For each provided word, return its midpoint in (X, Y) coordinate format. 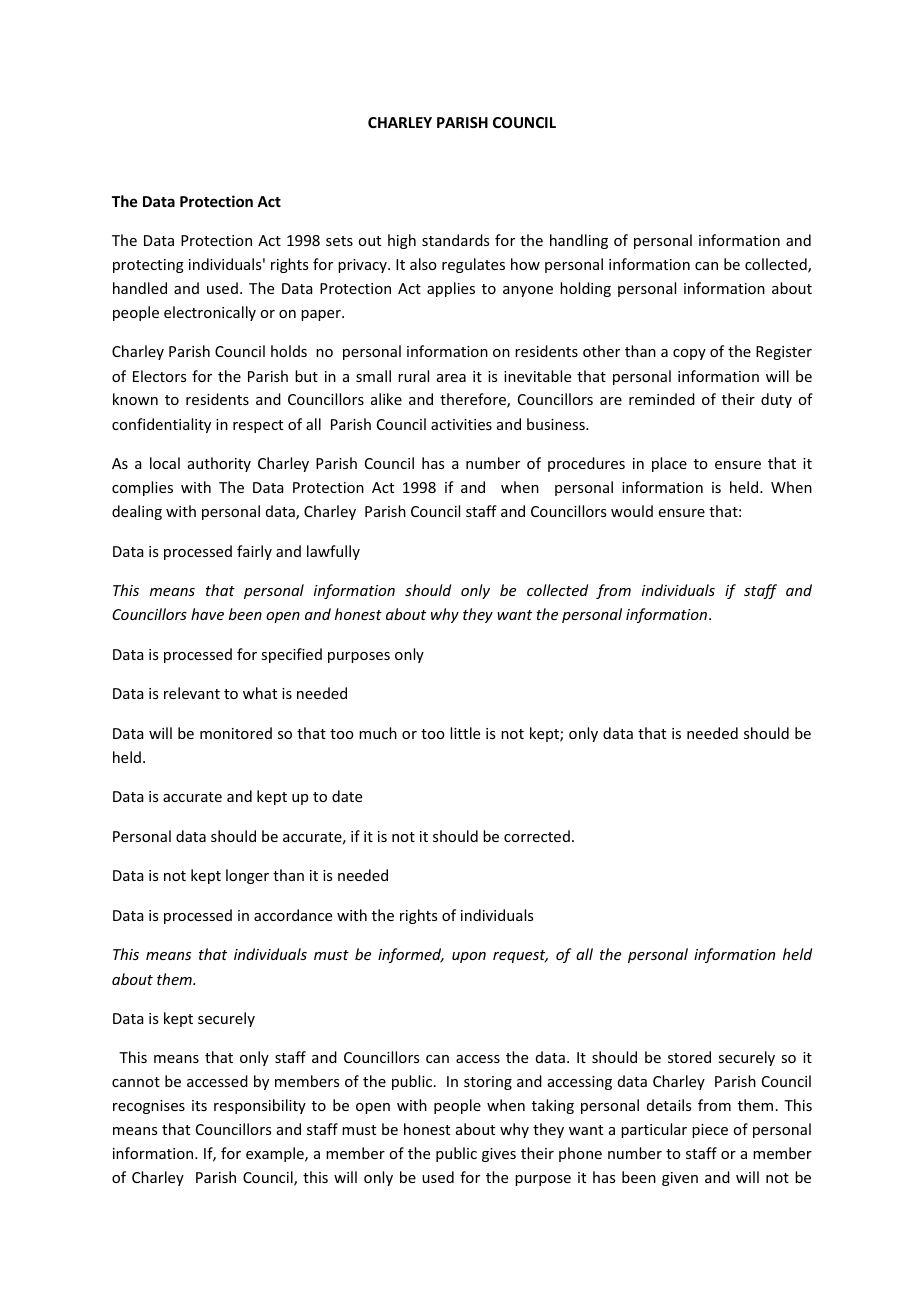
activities (461, 424)
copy (689, 354)
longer (247, 876)
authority (219, 464)
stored (689, 1057)
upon (469, 957)
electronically (210, 313)
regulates (473, 265)
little (465, 733)
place (669, 464)
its (199, 1105)
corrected (537, 836)
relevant (192, 693)
